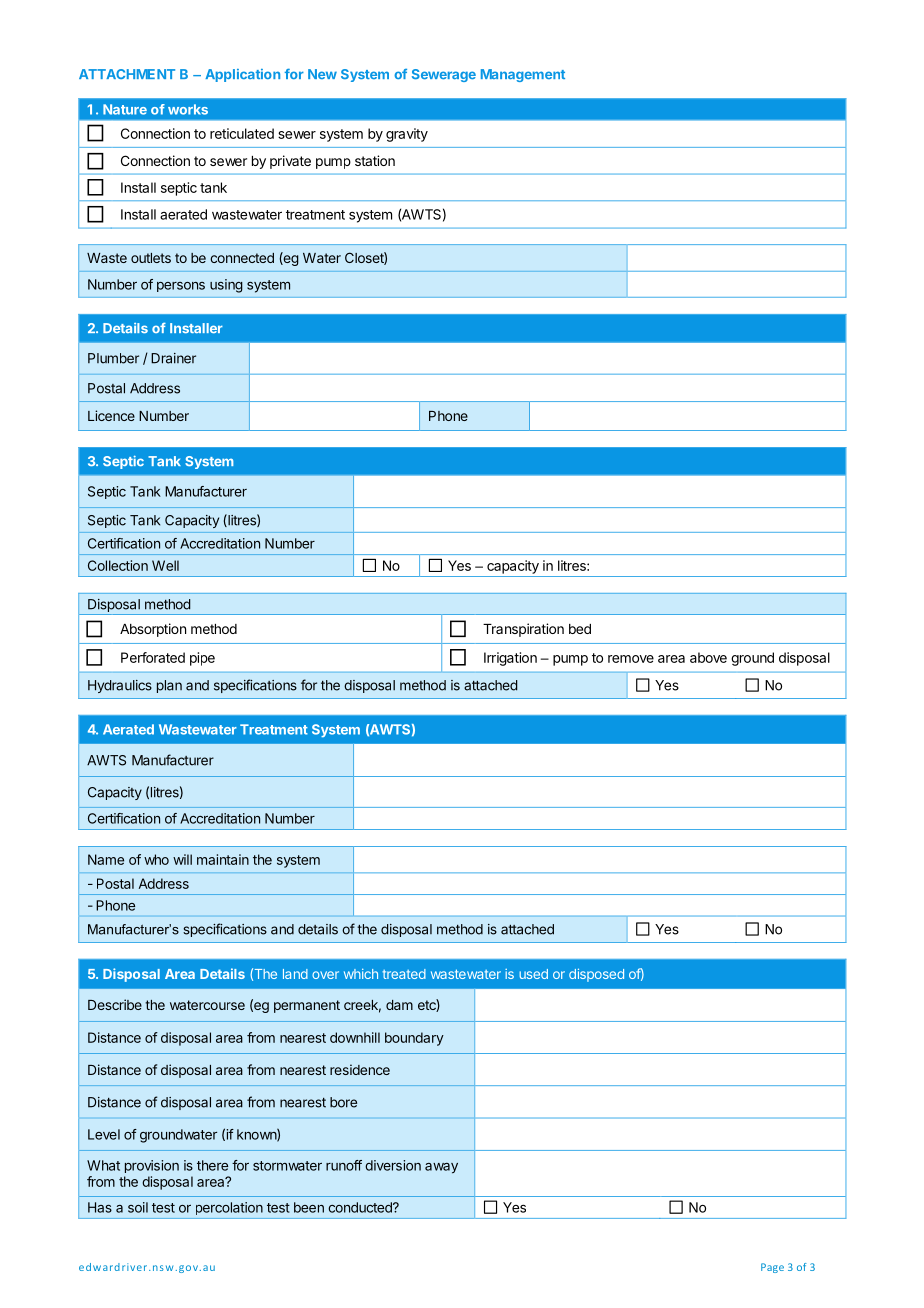  What do you see at coordinates (523, 75) in the screenshot?
I see `Management` at bounding box center [523, 75].
